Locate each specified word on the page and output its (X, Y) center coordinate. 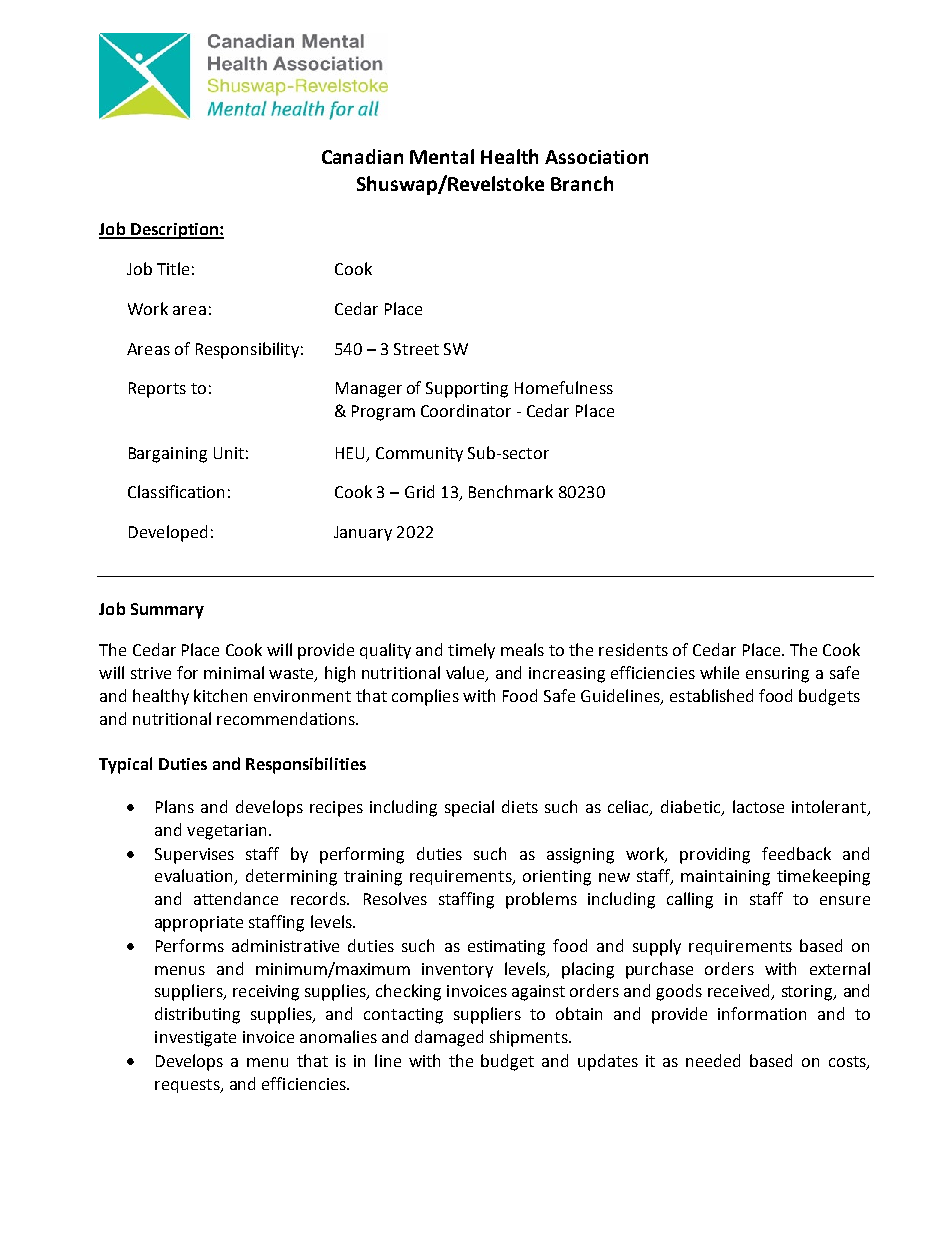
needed (713, 1060)
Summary (167, 611)
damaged (449, 1038)
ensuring (777, 675)
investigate (195, 1039)
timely (471, 651)
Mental (442, 156)
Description (174, 231)
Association (596, 157)
